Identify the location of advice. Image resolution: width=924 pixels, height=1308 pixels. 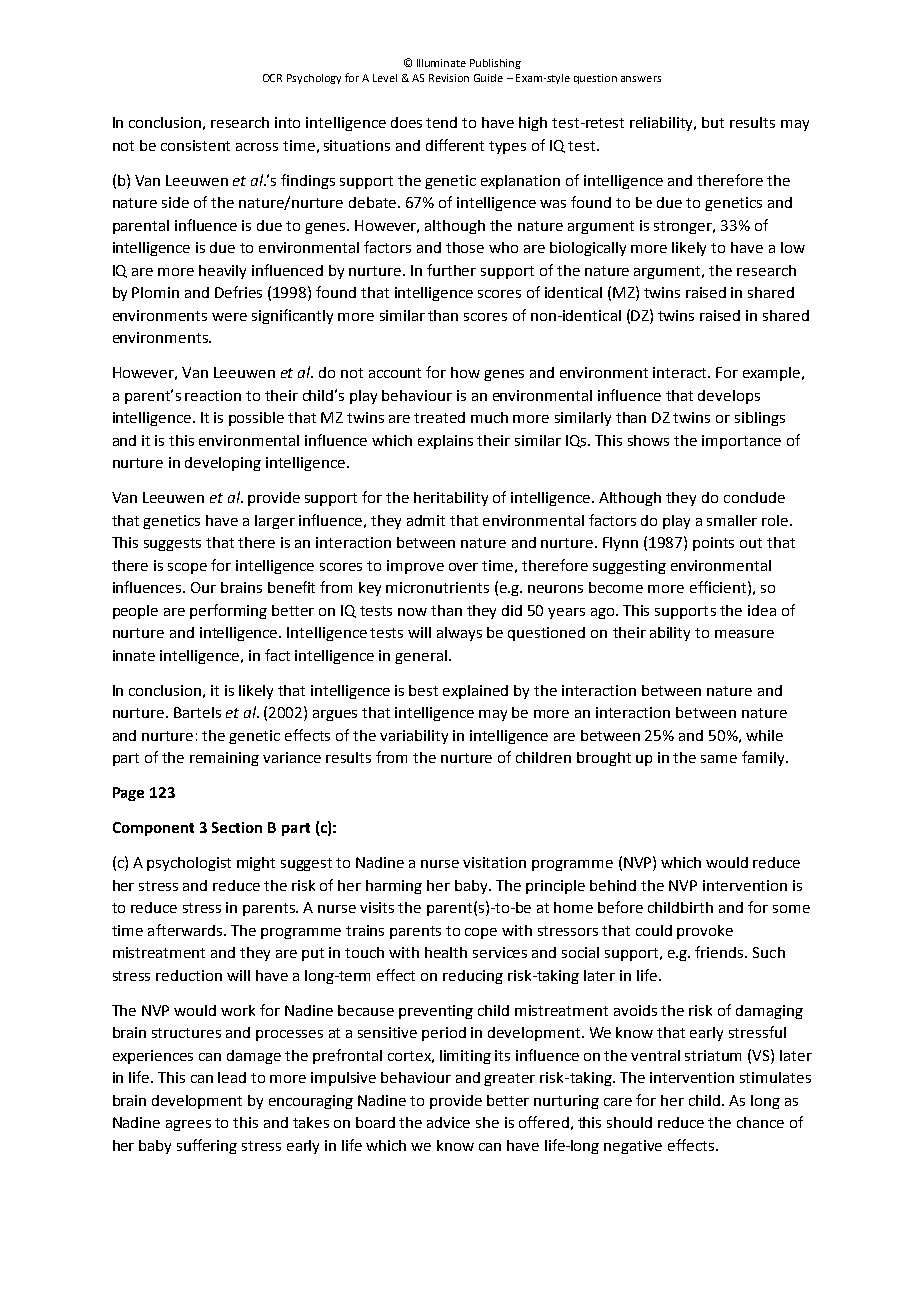
(448, 1122).
